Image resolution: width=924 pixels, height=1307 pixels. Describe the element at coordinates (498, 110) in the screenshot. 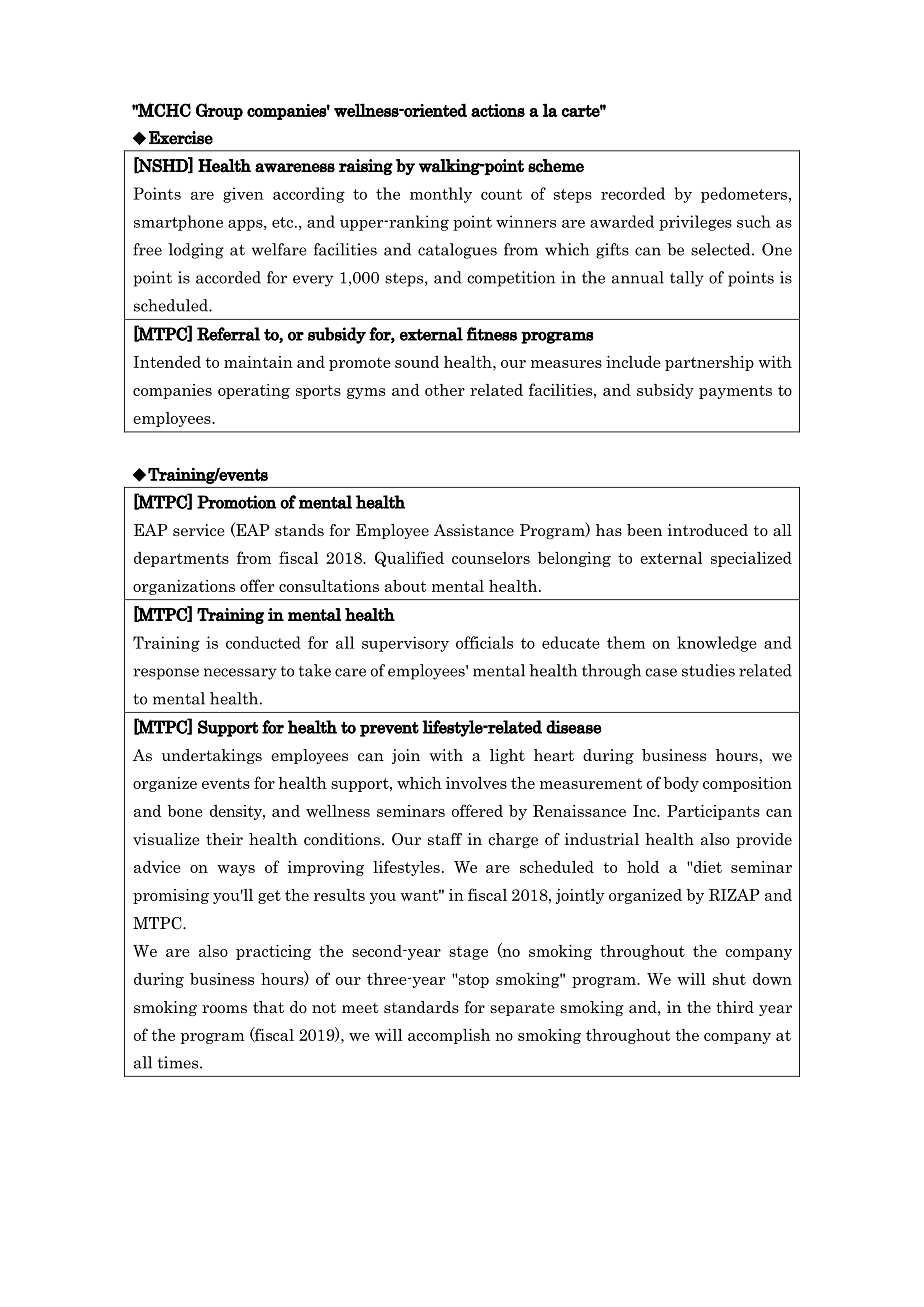

I see `actions` at that location.
